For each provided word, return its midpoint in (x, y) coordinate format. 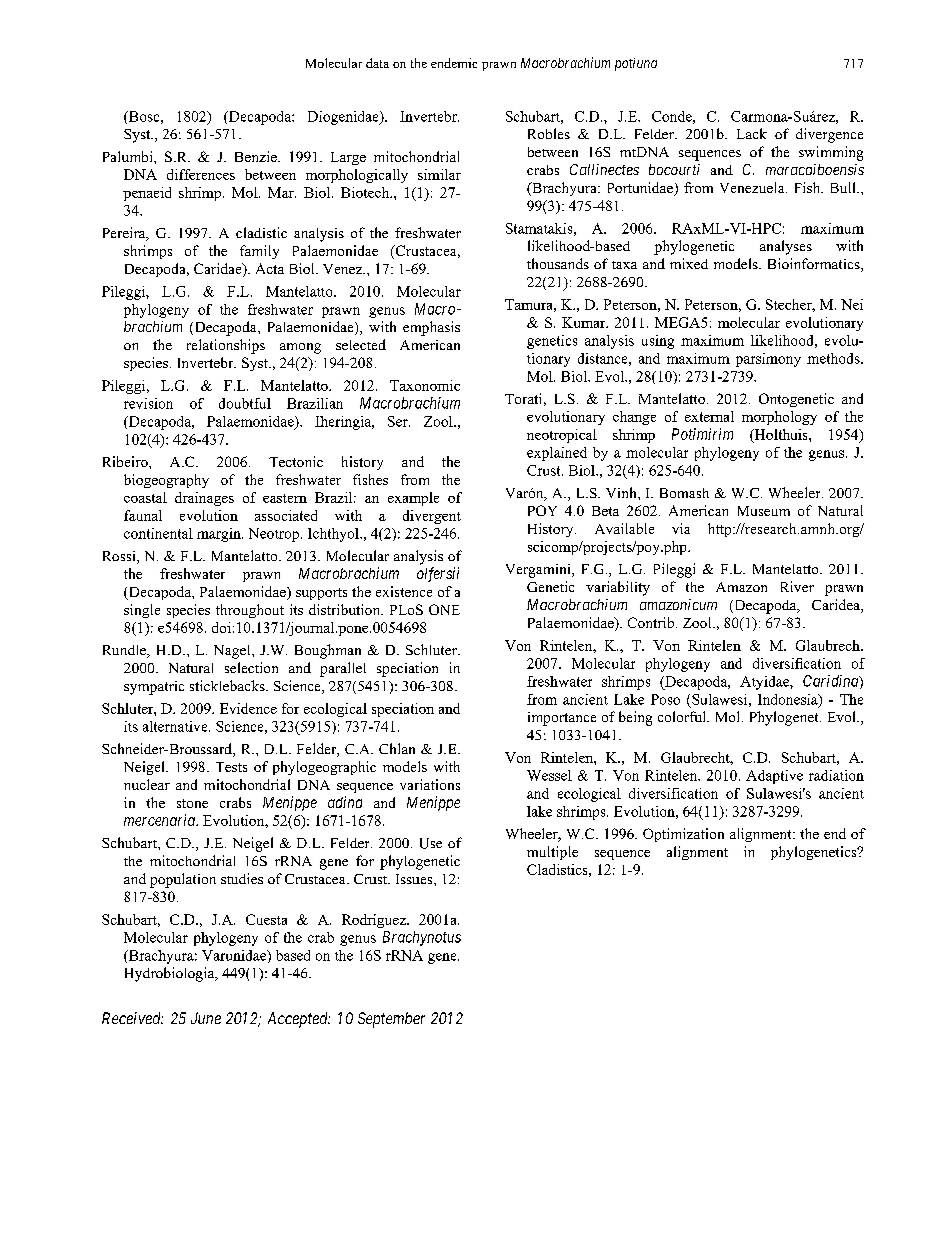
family (259, 252)
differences (201, 174)
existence (404, 591)
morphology (779, 418)
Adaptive (774, 777)
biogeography (166, 481)
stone (192, 803)
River (797, 586)
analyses (786, 247)
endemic (454, 63)
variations (430, 784)
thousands (558, 263)
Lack (752, 133)
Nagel (233, 652)
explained (557, 454)
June (206, 1018)
